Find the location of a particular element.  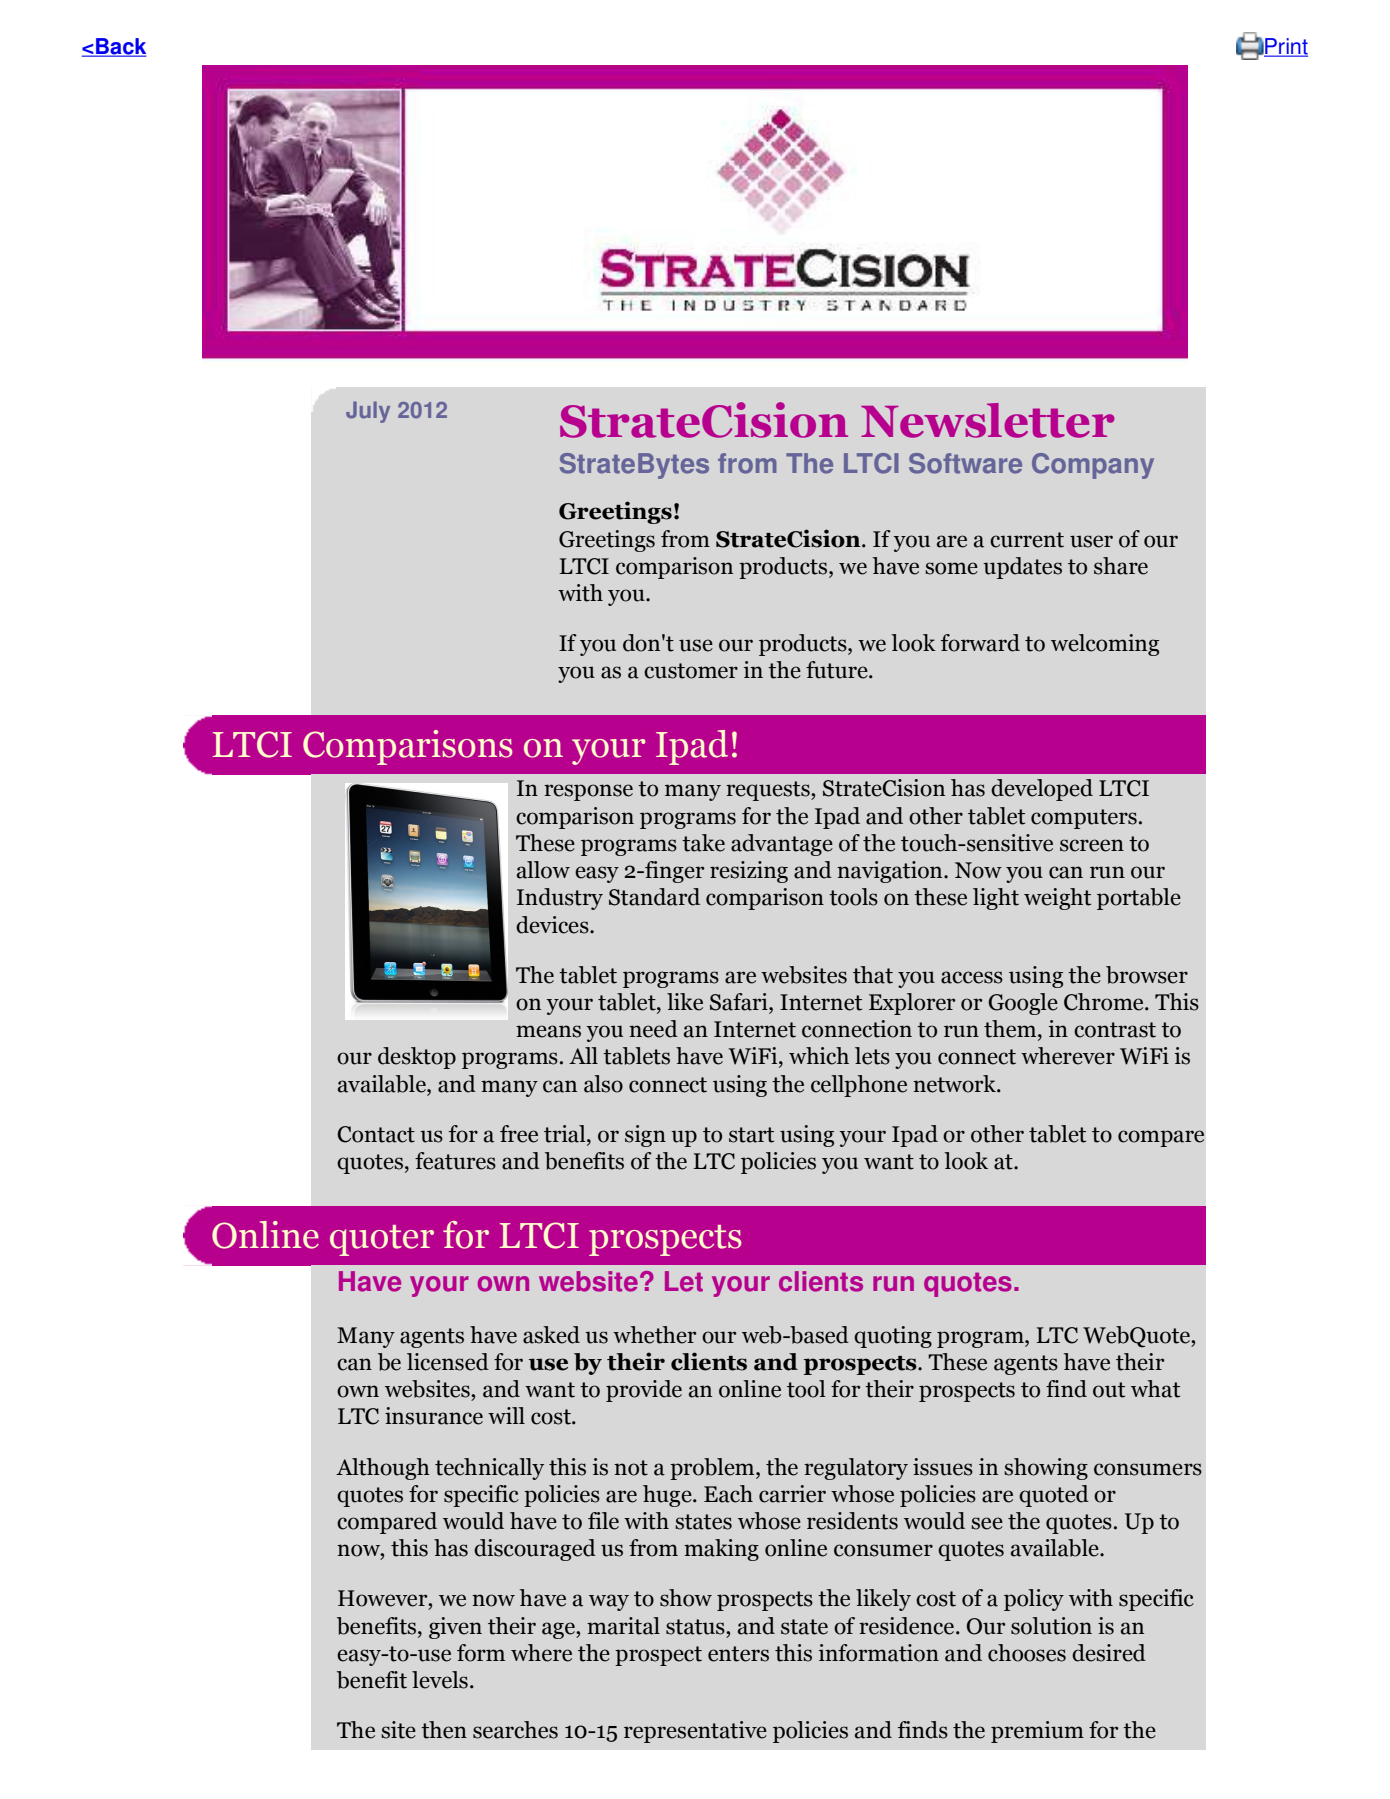

marital is located at coordinates (623, 1626).
